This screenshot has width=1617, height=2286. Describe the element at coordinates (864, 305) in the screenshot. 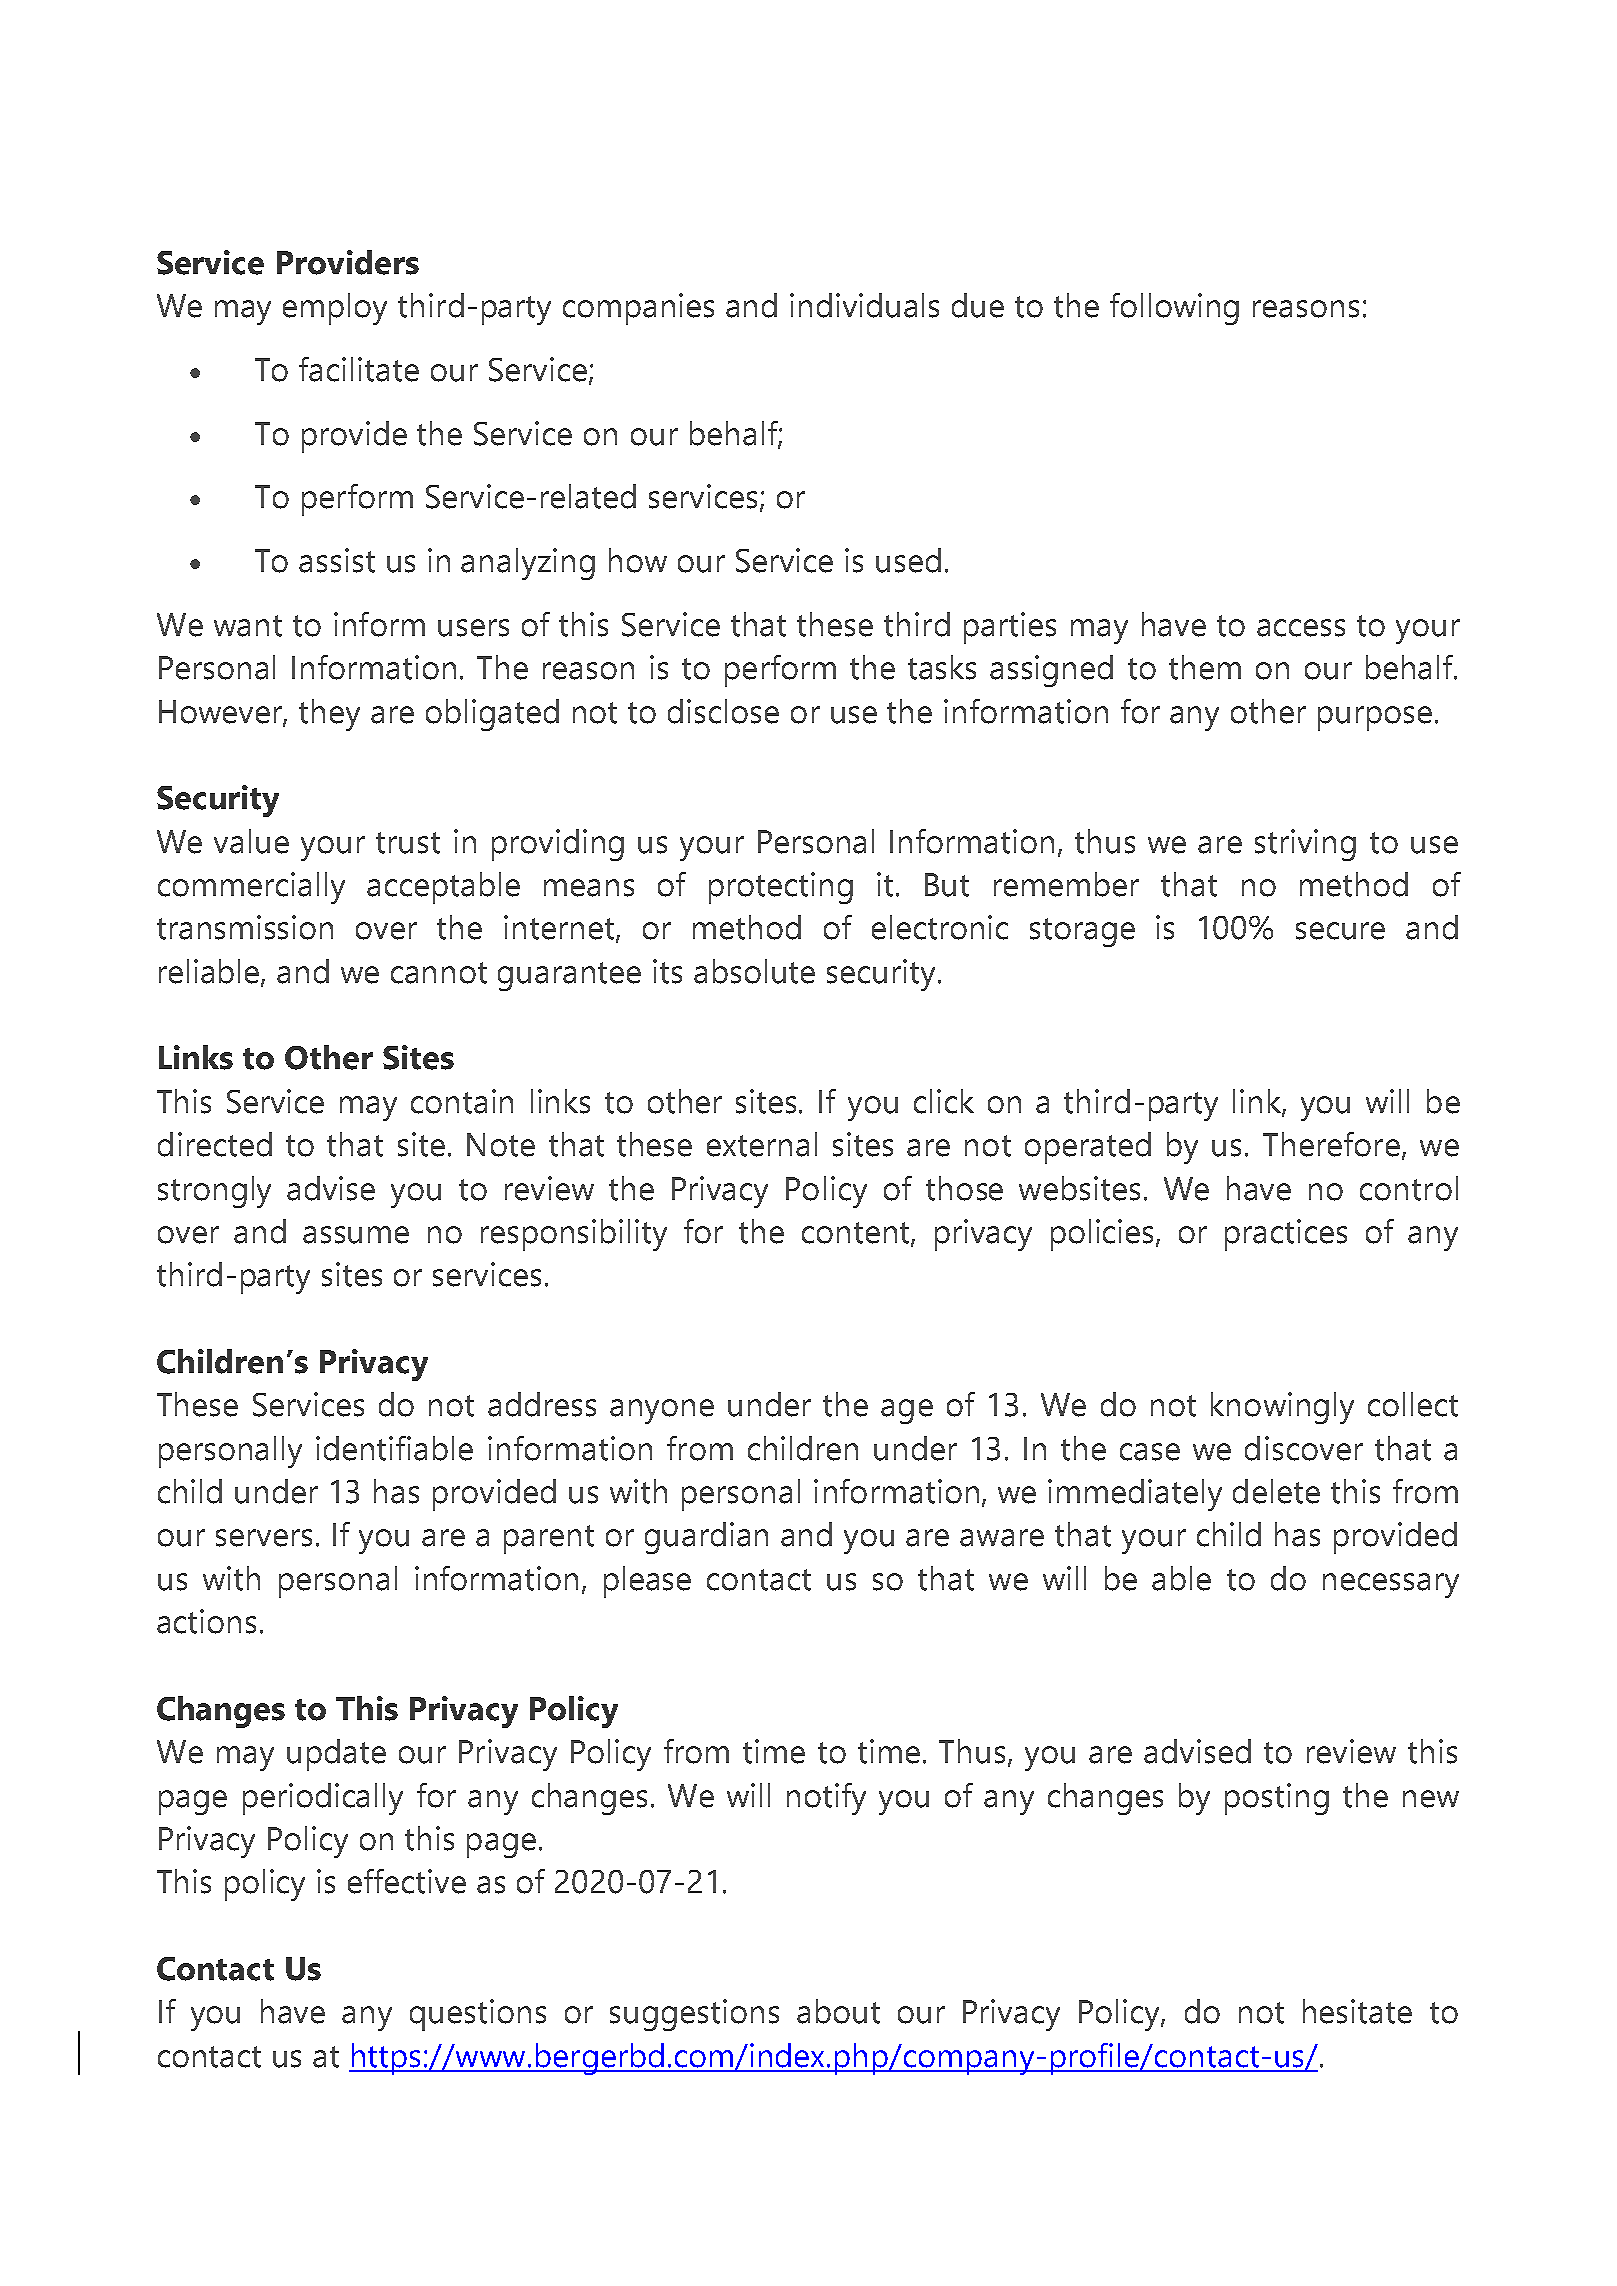

I see `individuals` at that location.
